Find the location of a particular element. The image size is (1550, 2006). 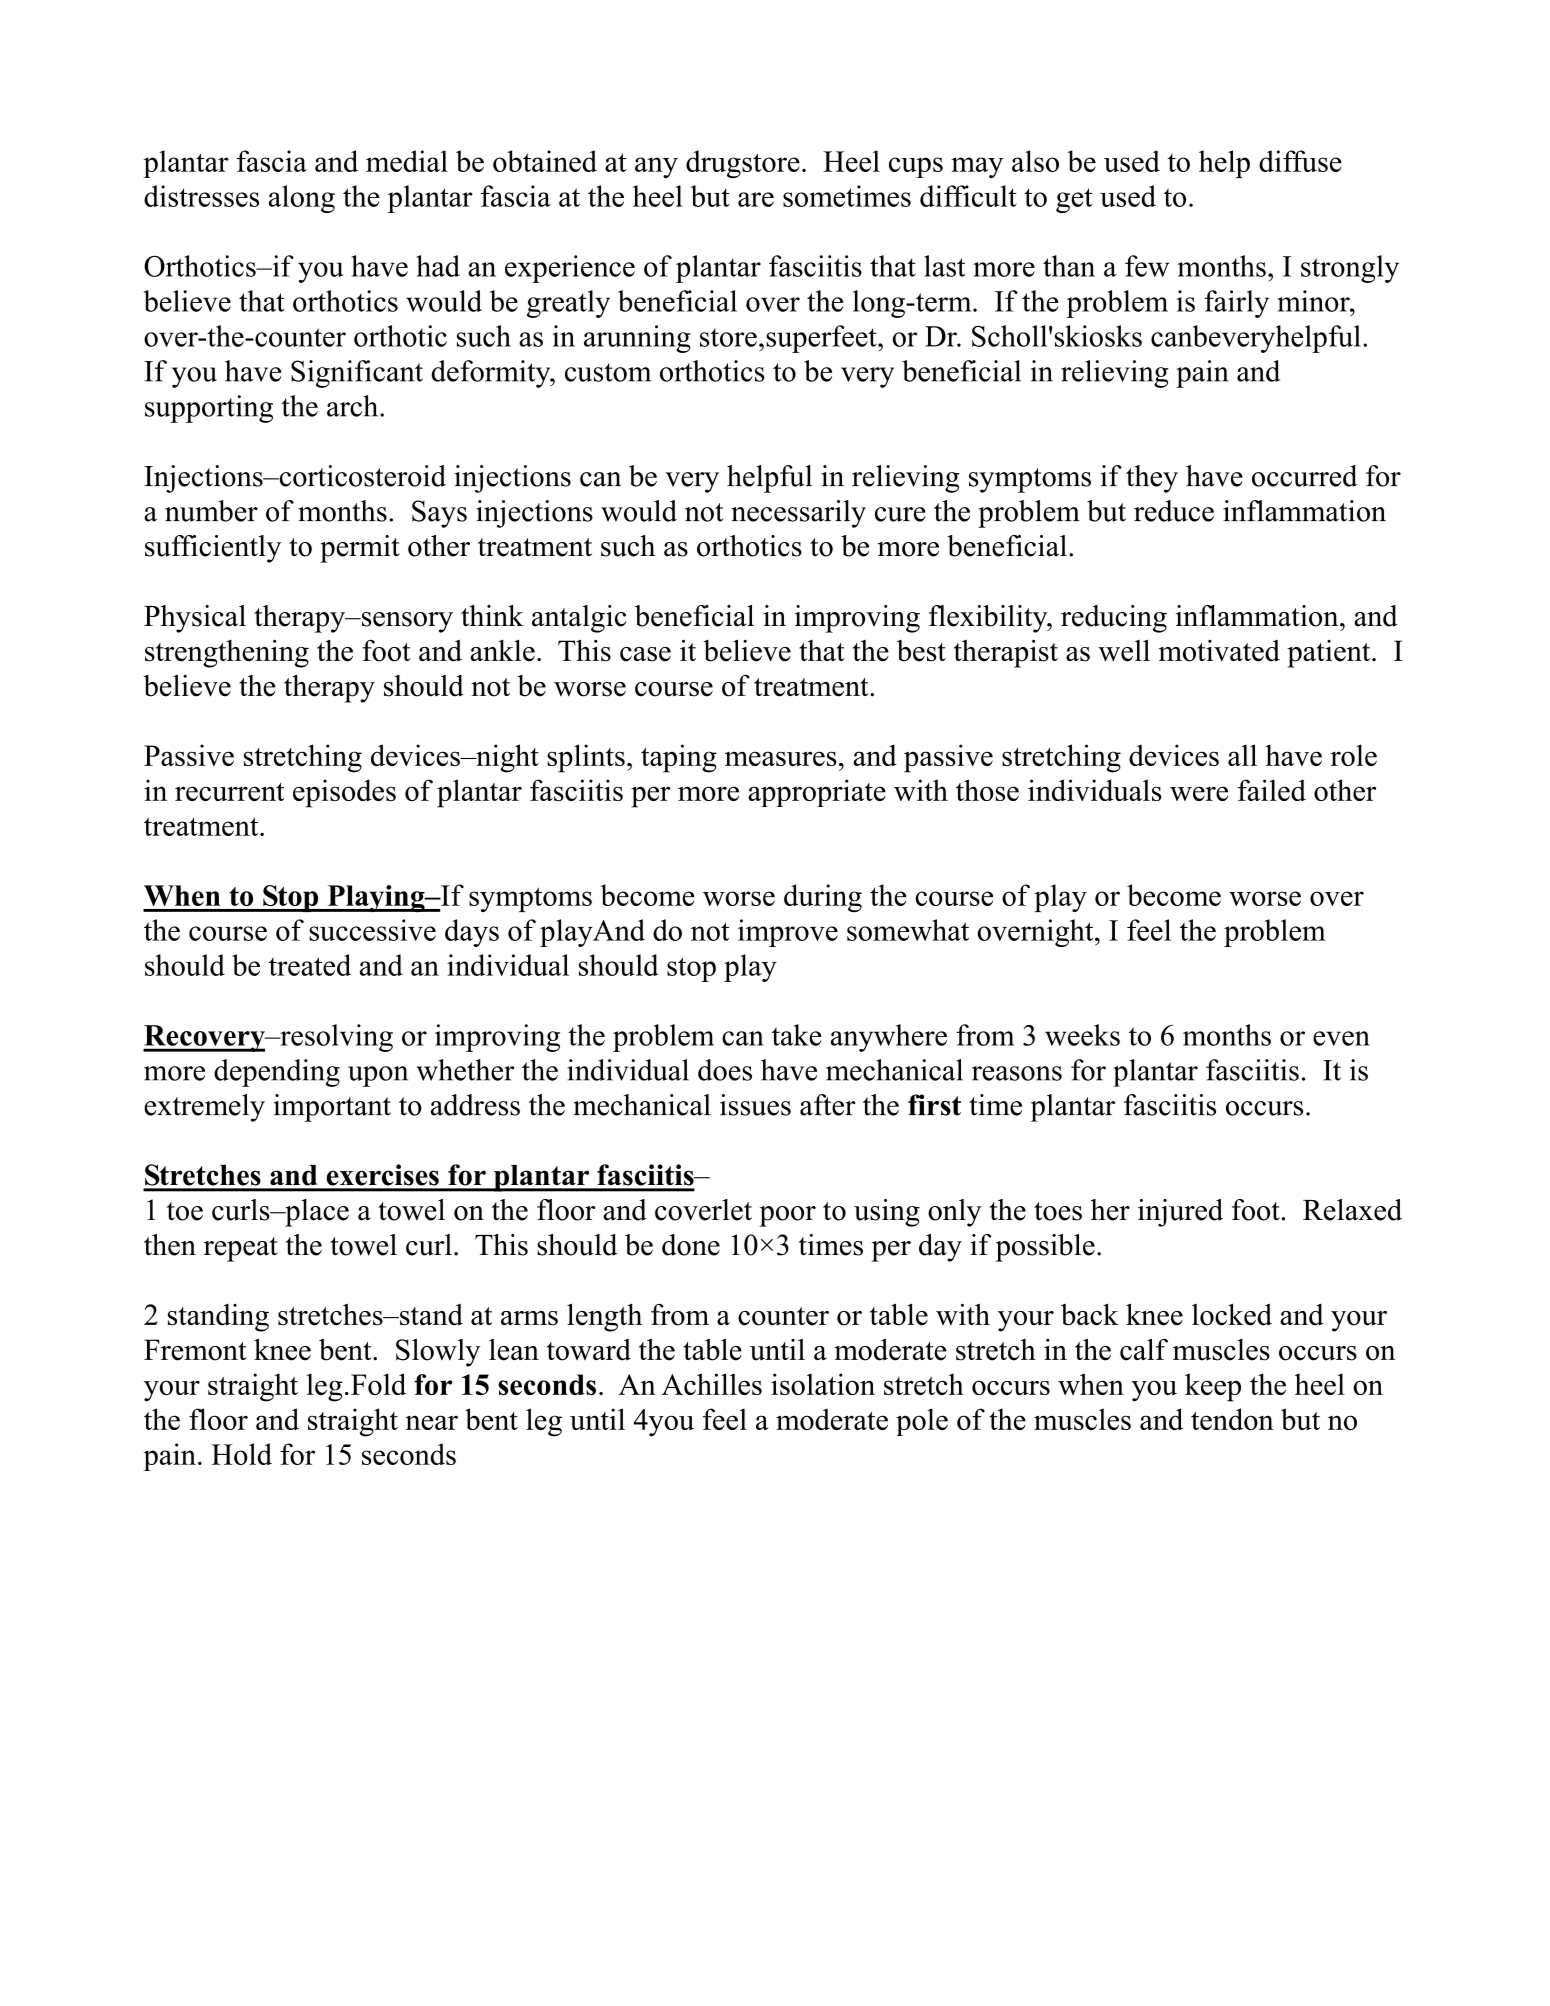

medial is located at coordinates (407, 161).
